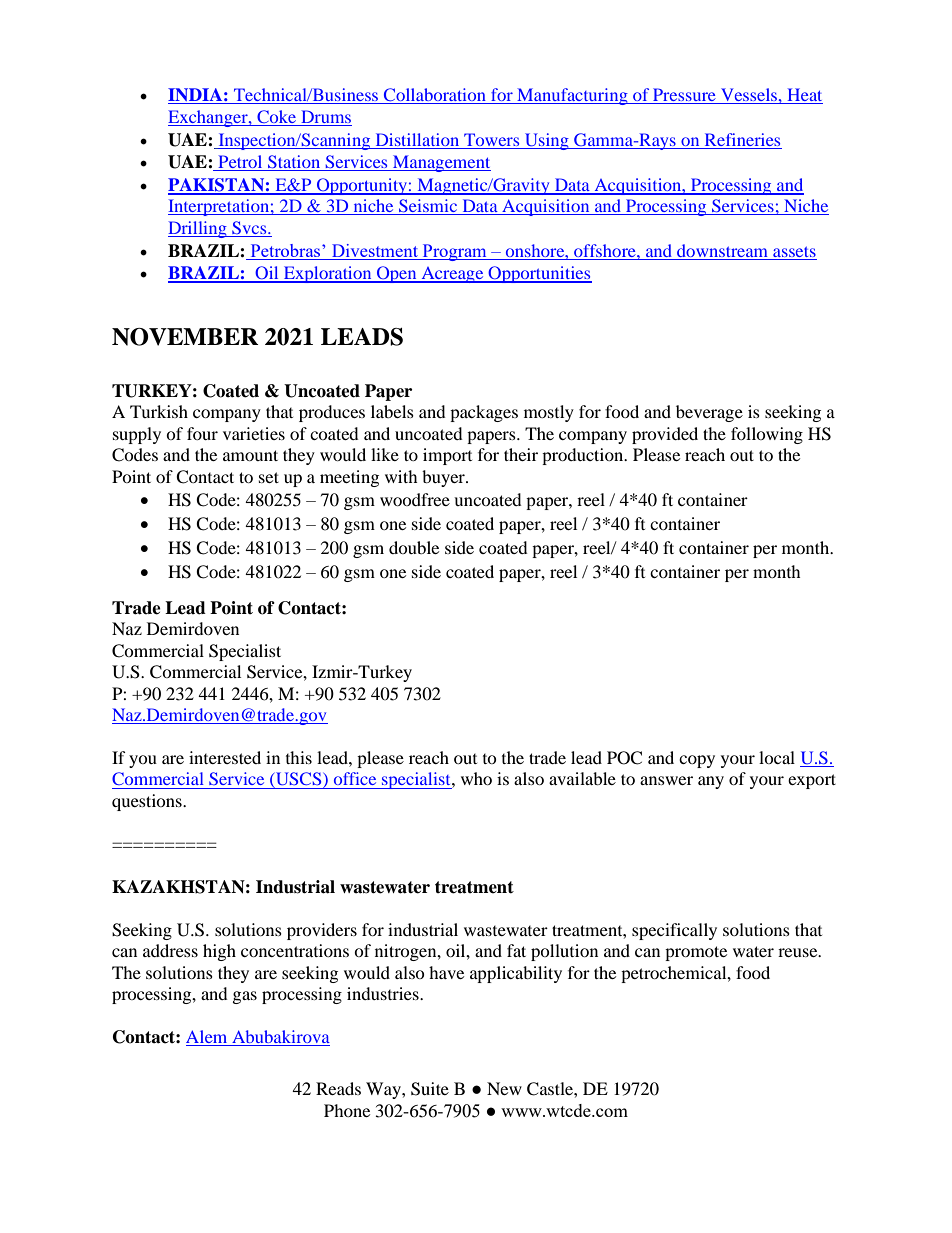  Describe the element at coordinates (742, 139) in the screenshot. I see `Refineries` at that location.
